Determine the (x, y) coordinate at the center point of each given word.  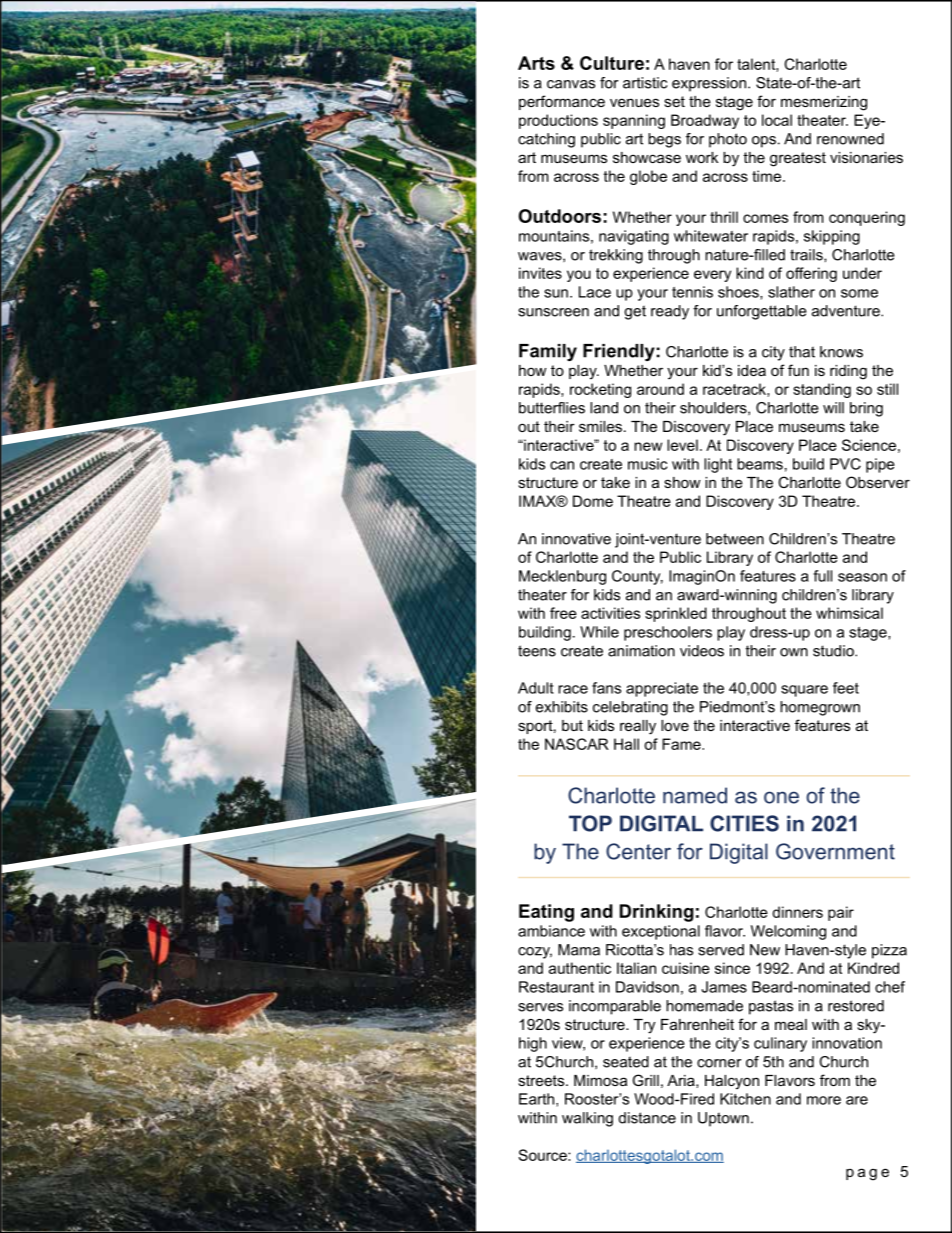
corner (719, 1063)
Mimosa (600, 1080)
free (563, 613)
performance (562, 102)
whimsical (849, 613)
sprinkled (676, 614)
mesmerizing (824, 103)
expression (709, 84)
